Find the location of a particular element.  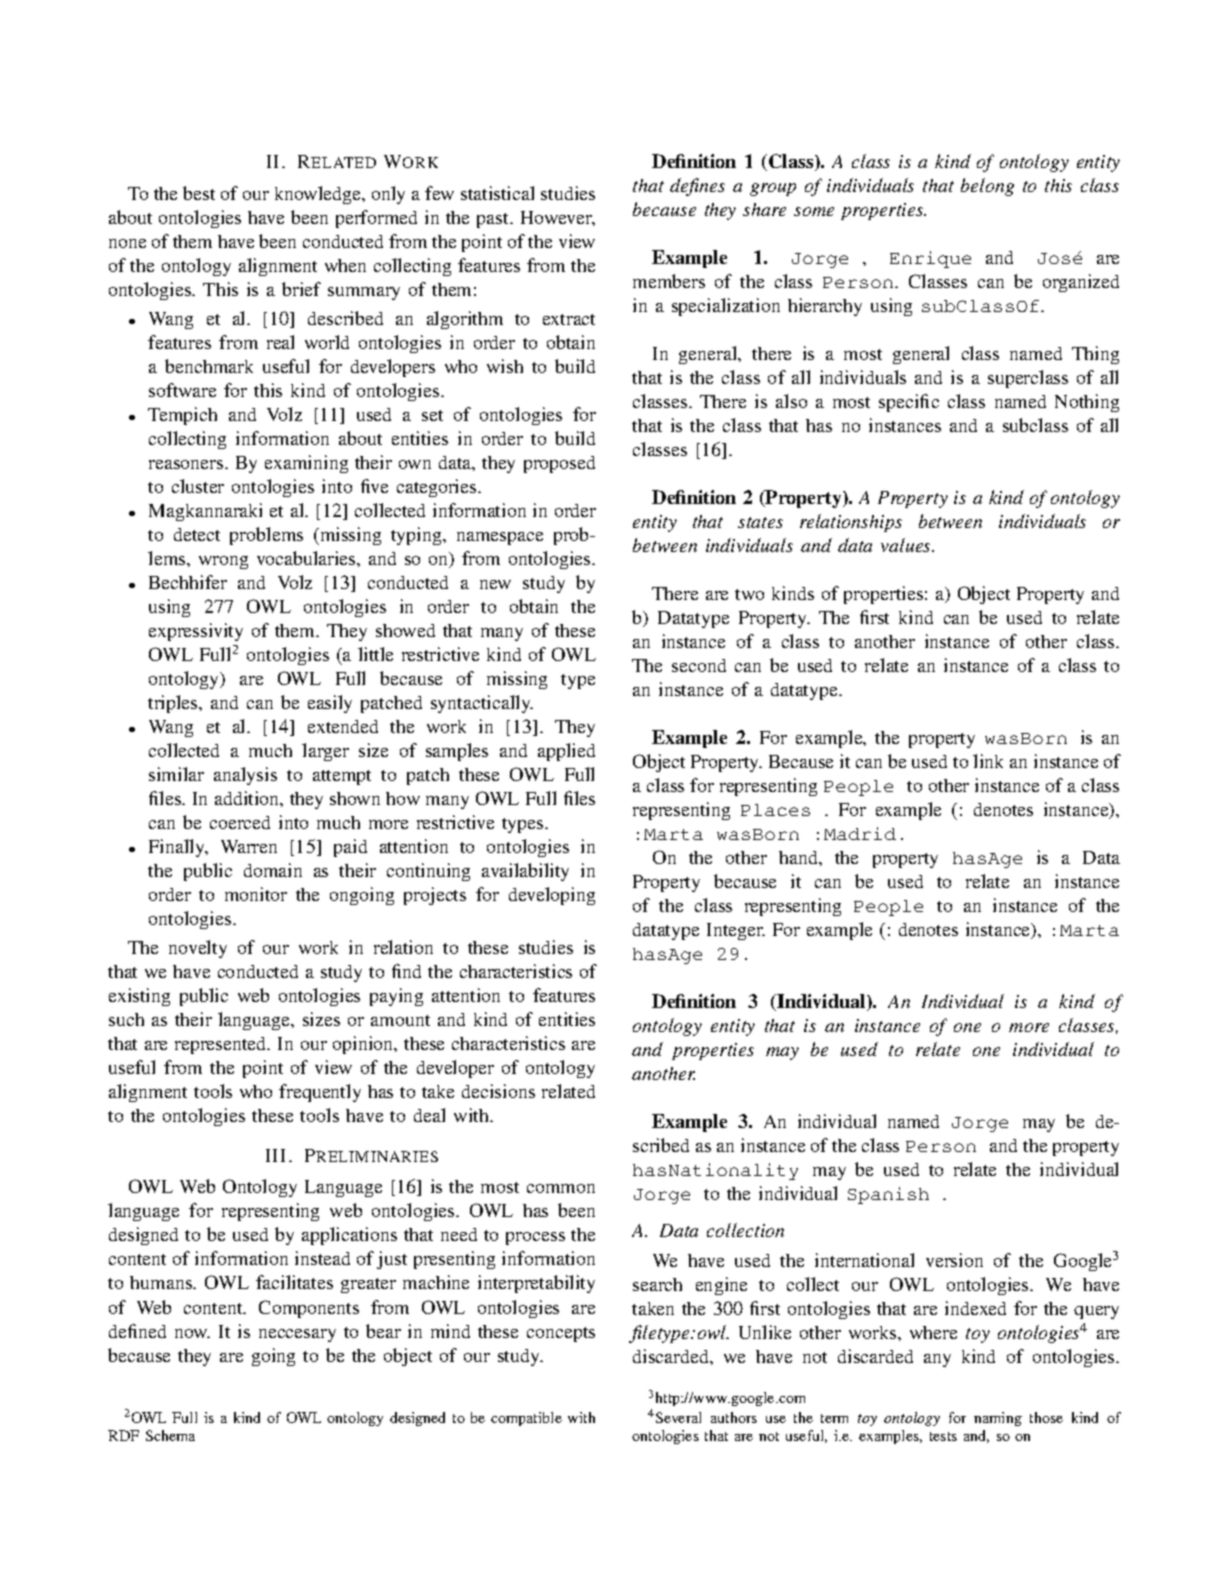

naming is located at coordinates (998, 1419).
